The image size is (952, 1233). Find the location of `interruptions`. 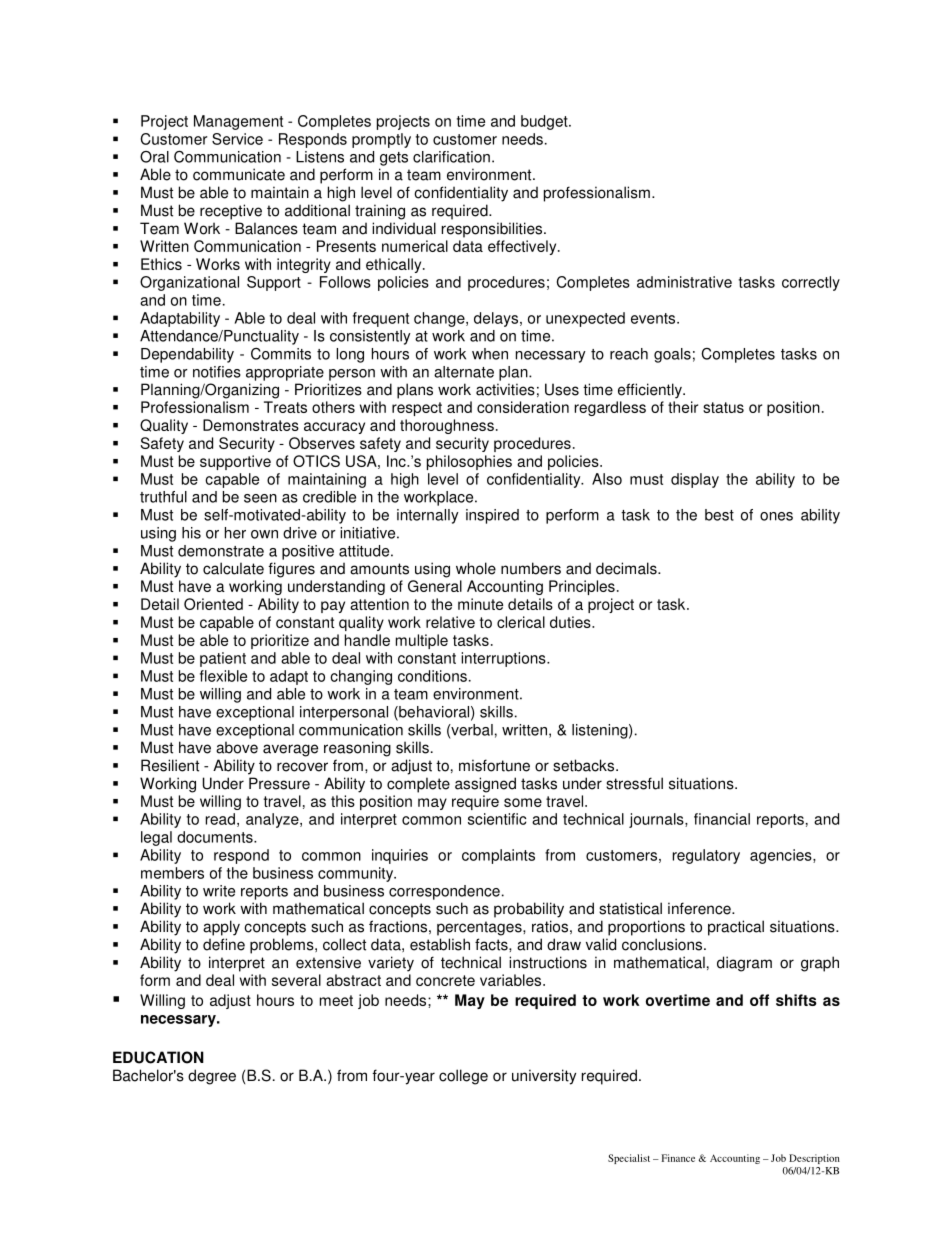

interruptions is located at coordinates (504, 659).
